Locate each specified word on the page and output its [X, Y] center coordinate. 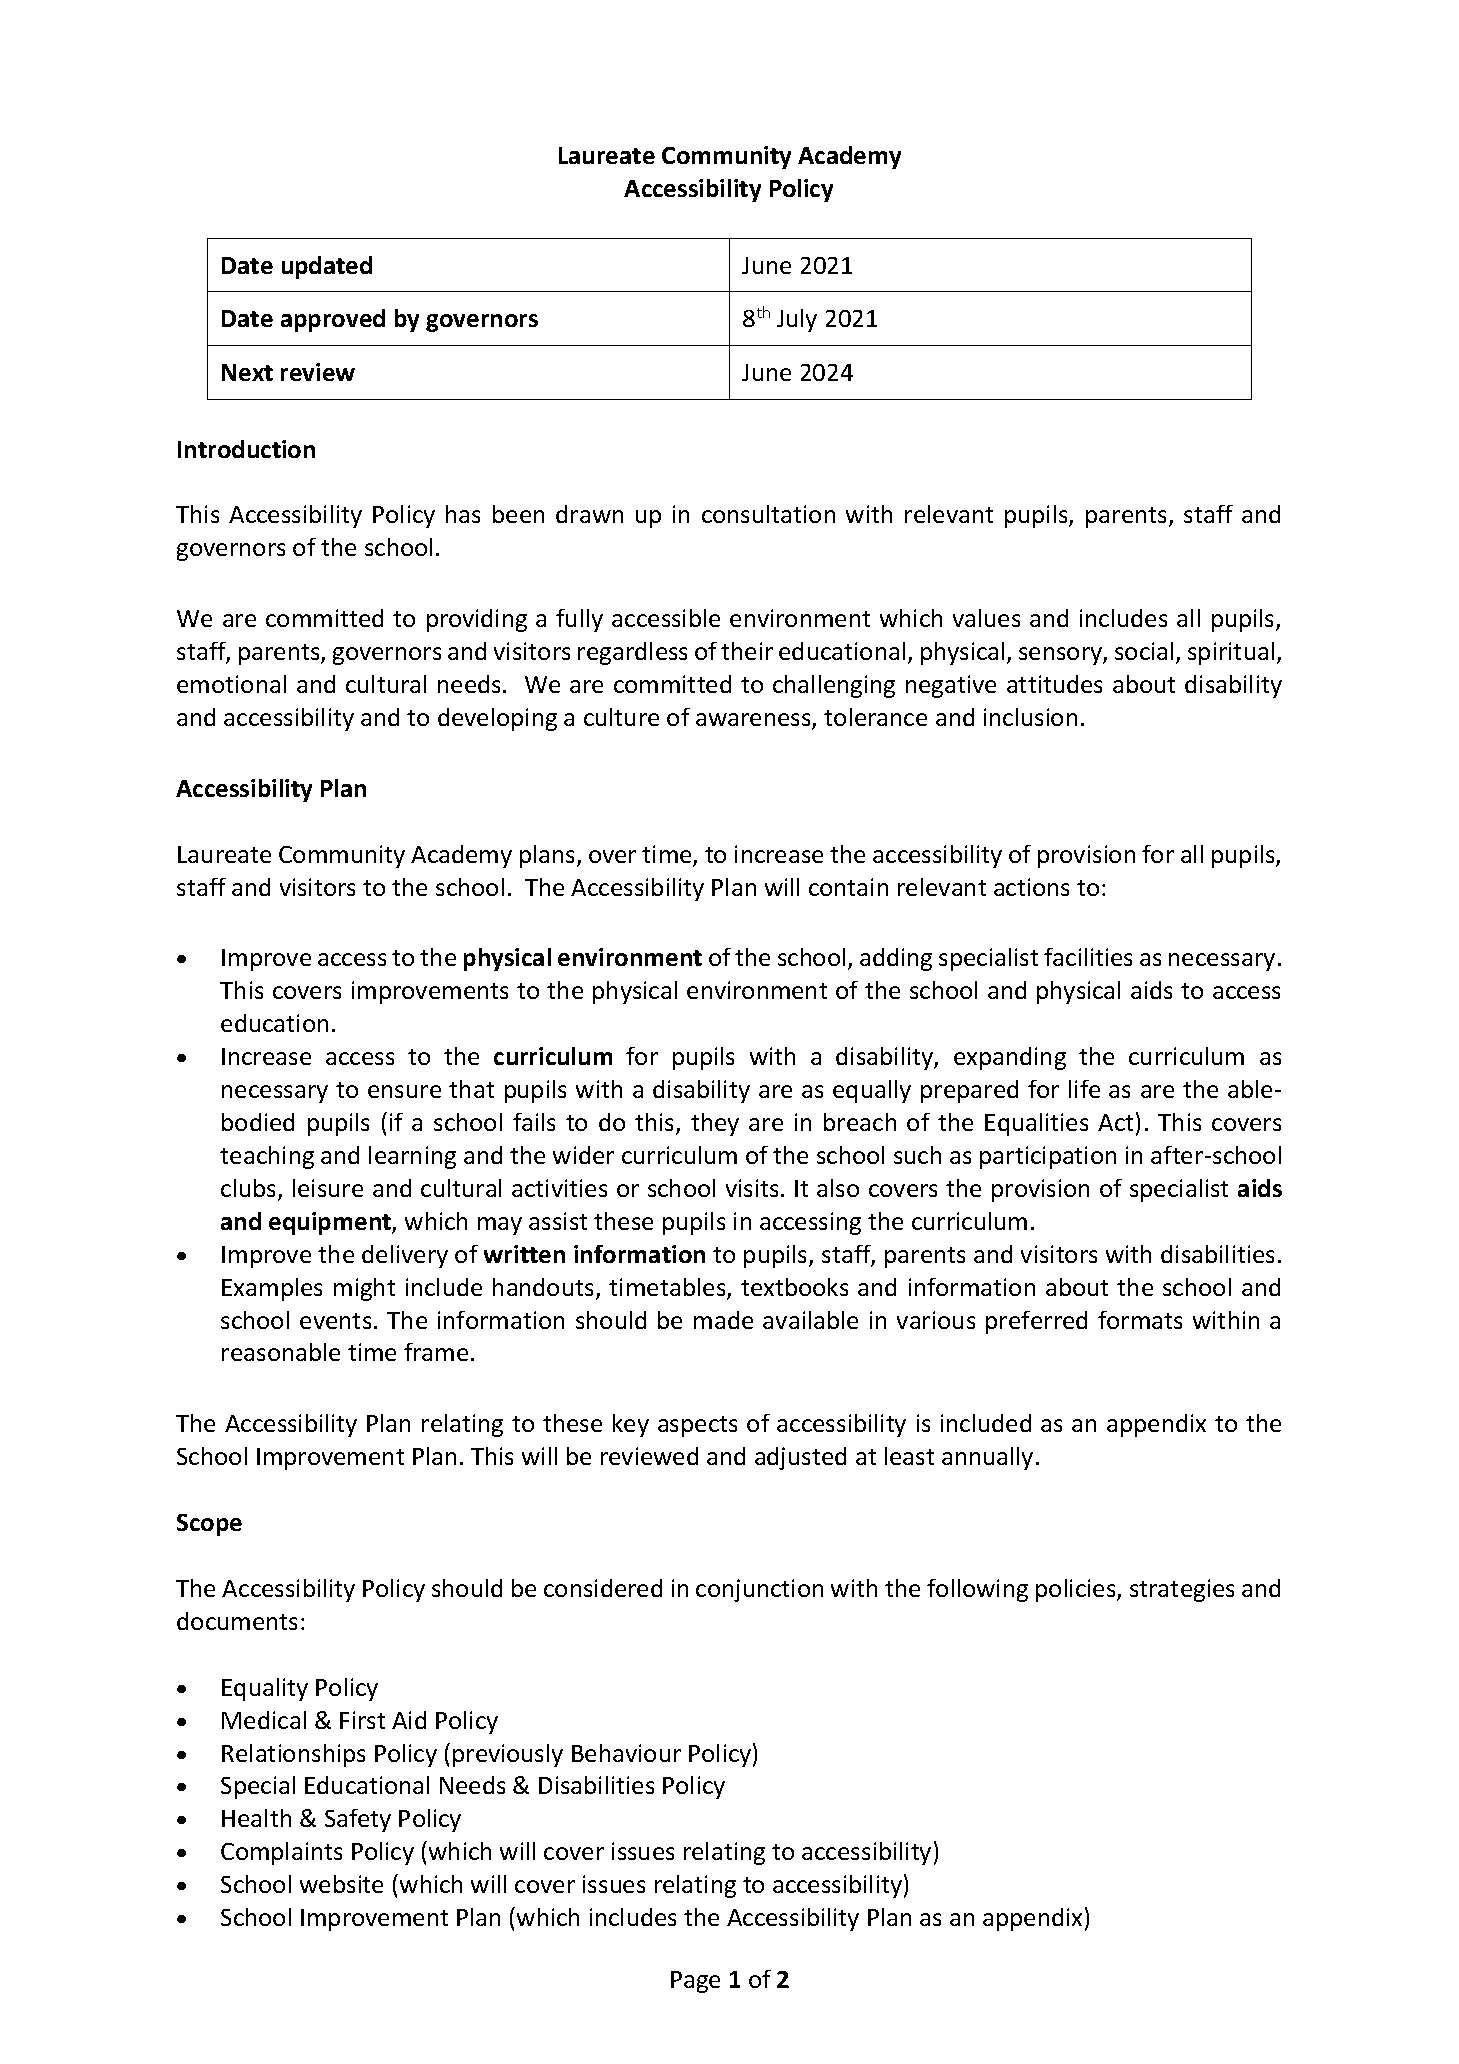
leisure [328, 1188]
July [797, 320]
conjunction [759, 1590]
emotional [231, 684]
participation [1048, 1157]
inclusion [1030, 717]
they [715, 1124]
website [341, 1884]
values [986, 618]
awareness [754, 721]
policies [1077, 1590]
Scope [209, 1525]
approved [333, 320]
